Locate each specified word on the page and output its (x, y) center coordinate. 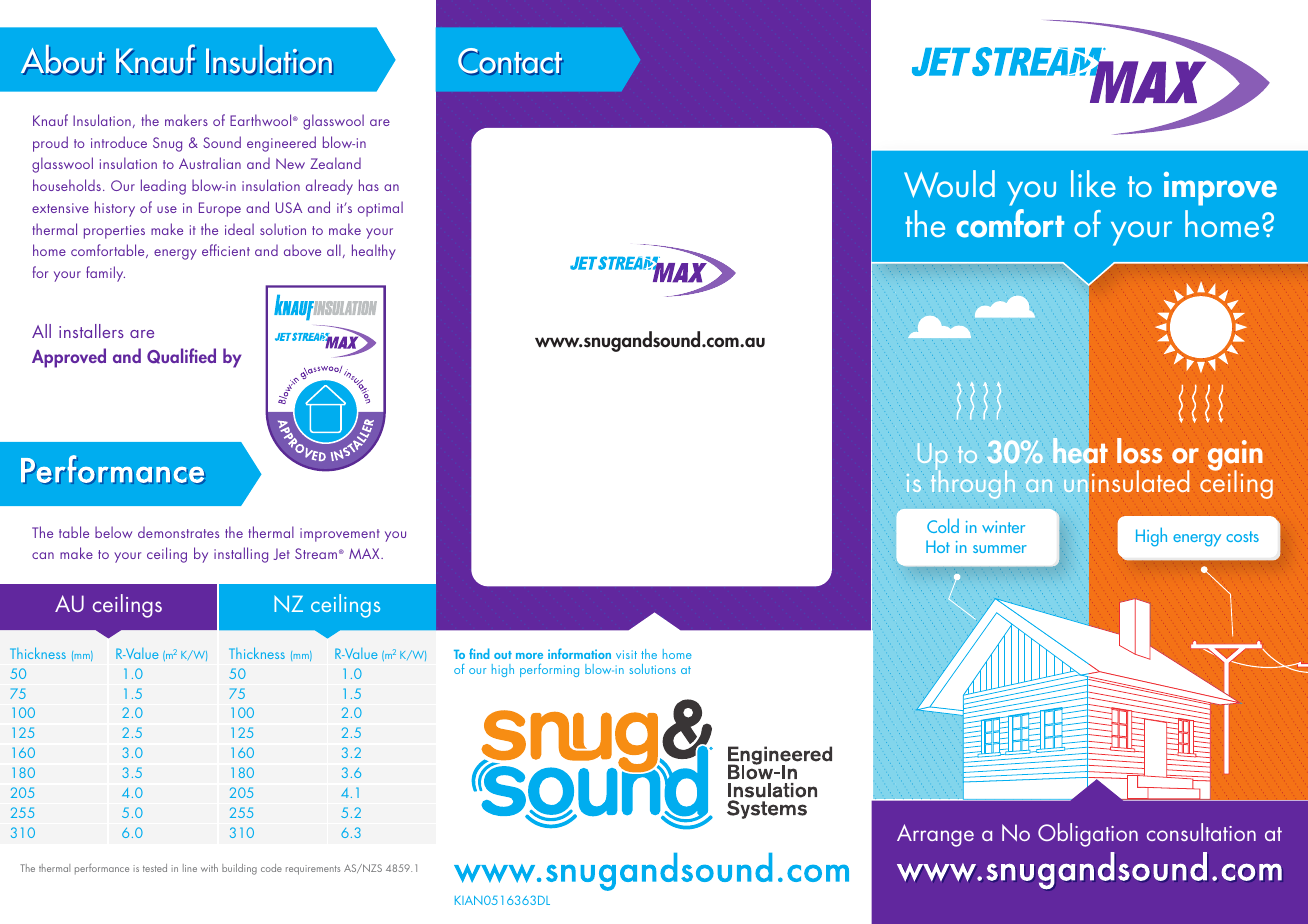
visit (626, 654)
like (1093, 183)
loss (1139, 451)
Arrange (935, 835)
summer (1000, 549)
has (369, 185)
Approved (69, 358)
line (190, 868)
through (973, 483)
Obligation (1088, 835)
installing (241, 555)
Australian (210, 163)
